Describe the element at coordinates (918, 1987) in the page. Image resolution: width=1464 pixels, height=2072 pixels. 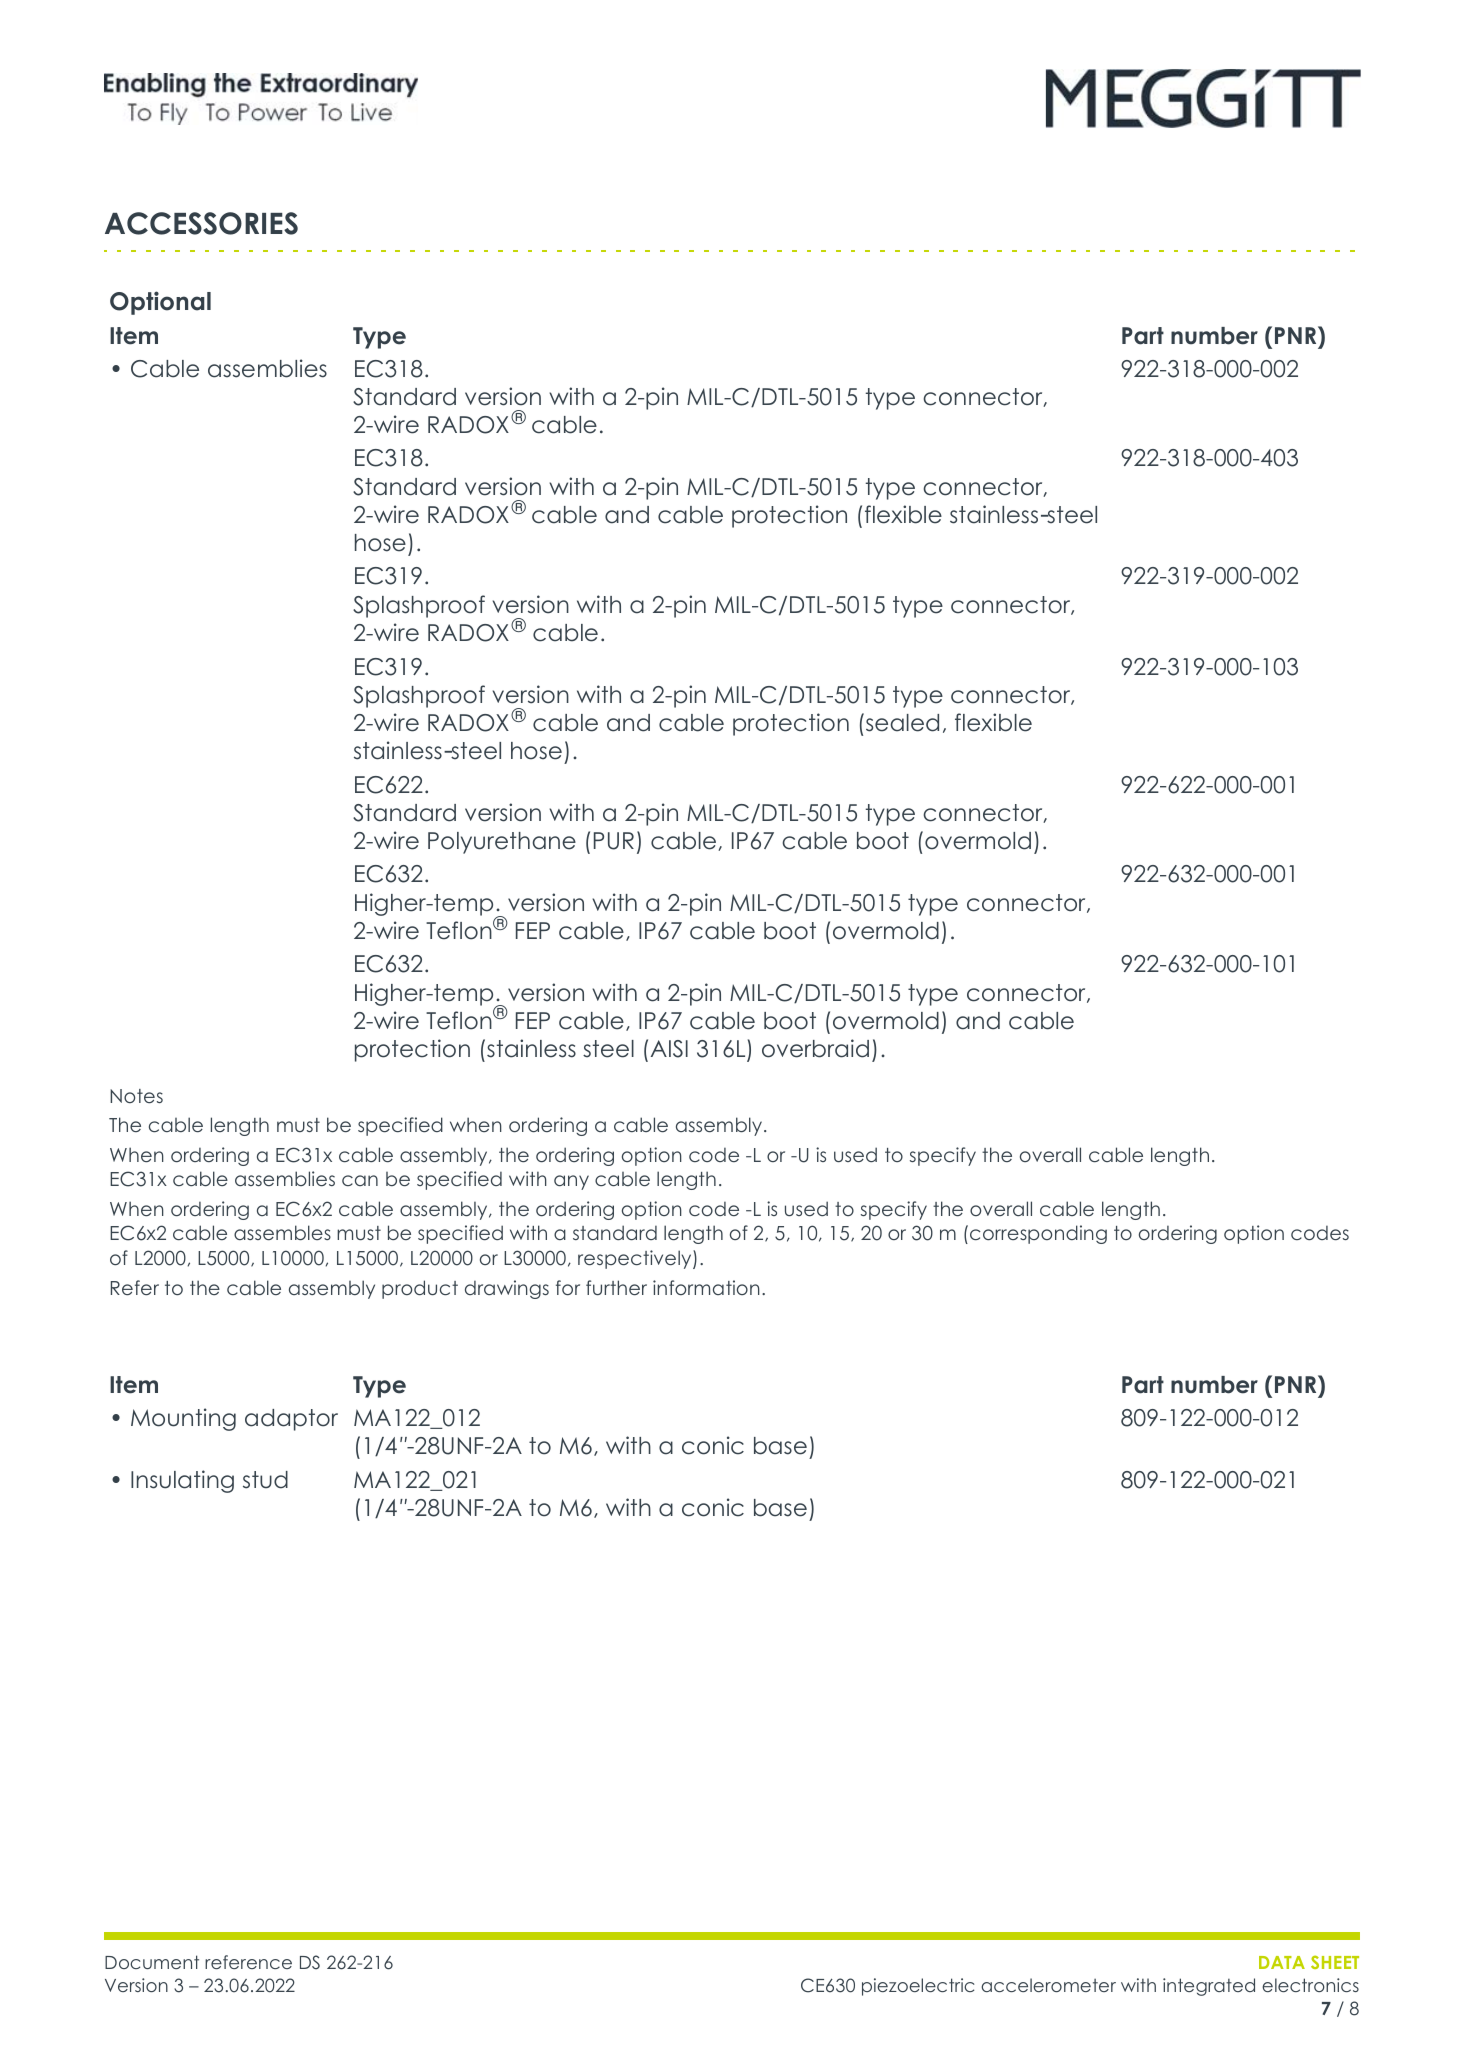
I see `piezoelectric` at that location.
